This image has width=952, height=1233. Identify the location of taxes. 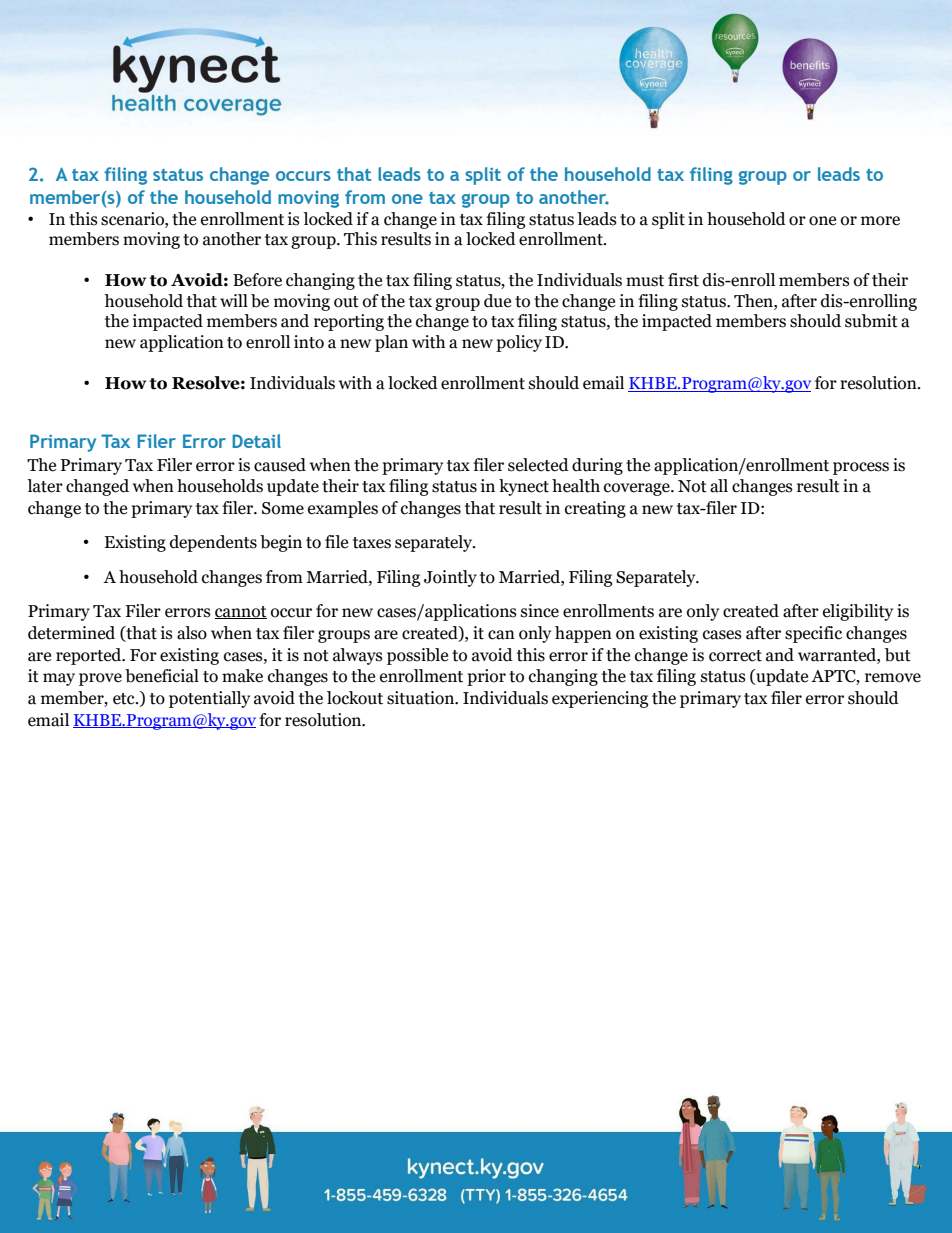
(372, 543).
